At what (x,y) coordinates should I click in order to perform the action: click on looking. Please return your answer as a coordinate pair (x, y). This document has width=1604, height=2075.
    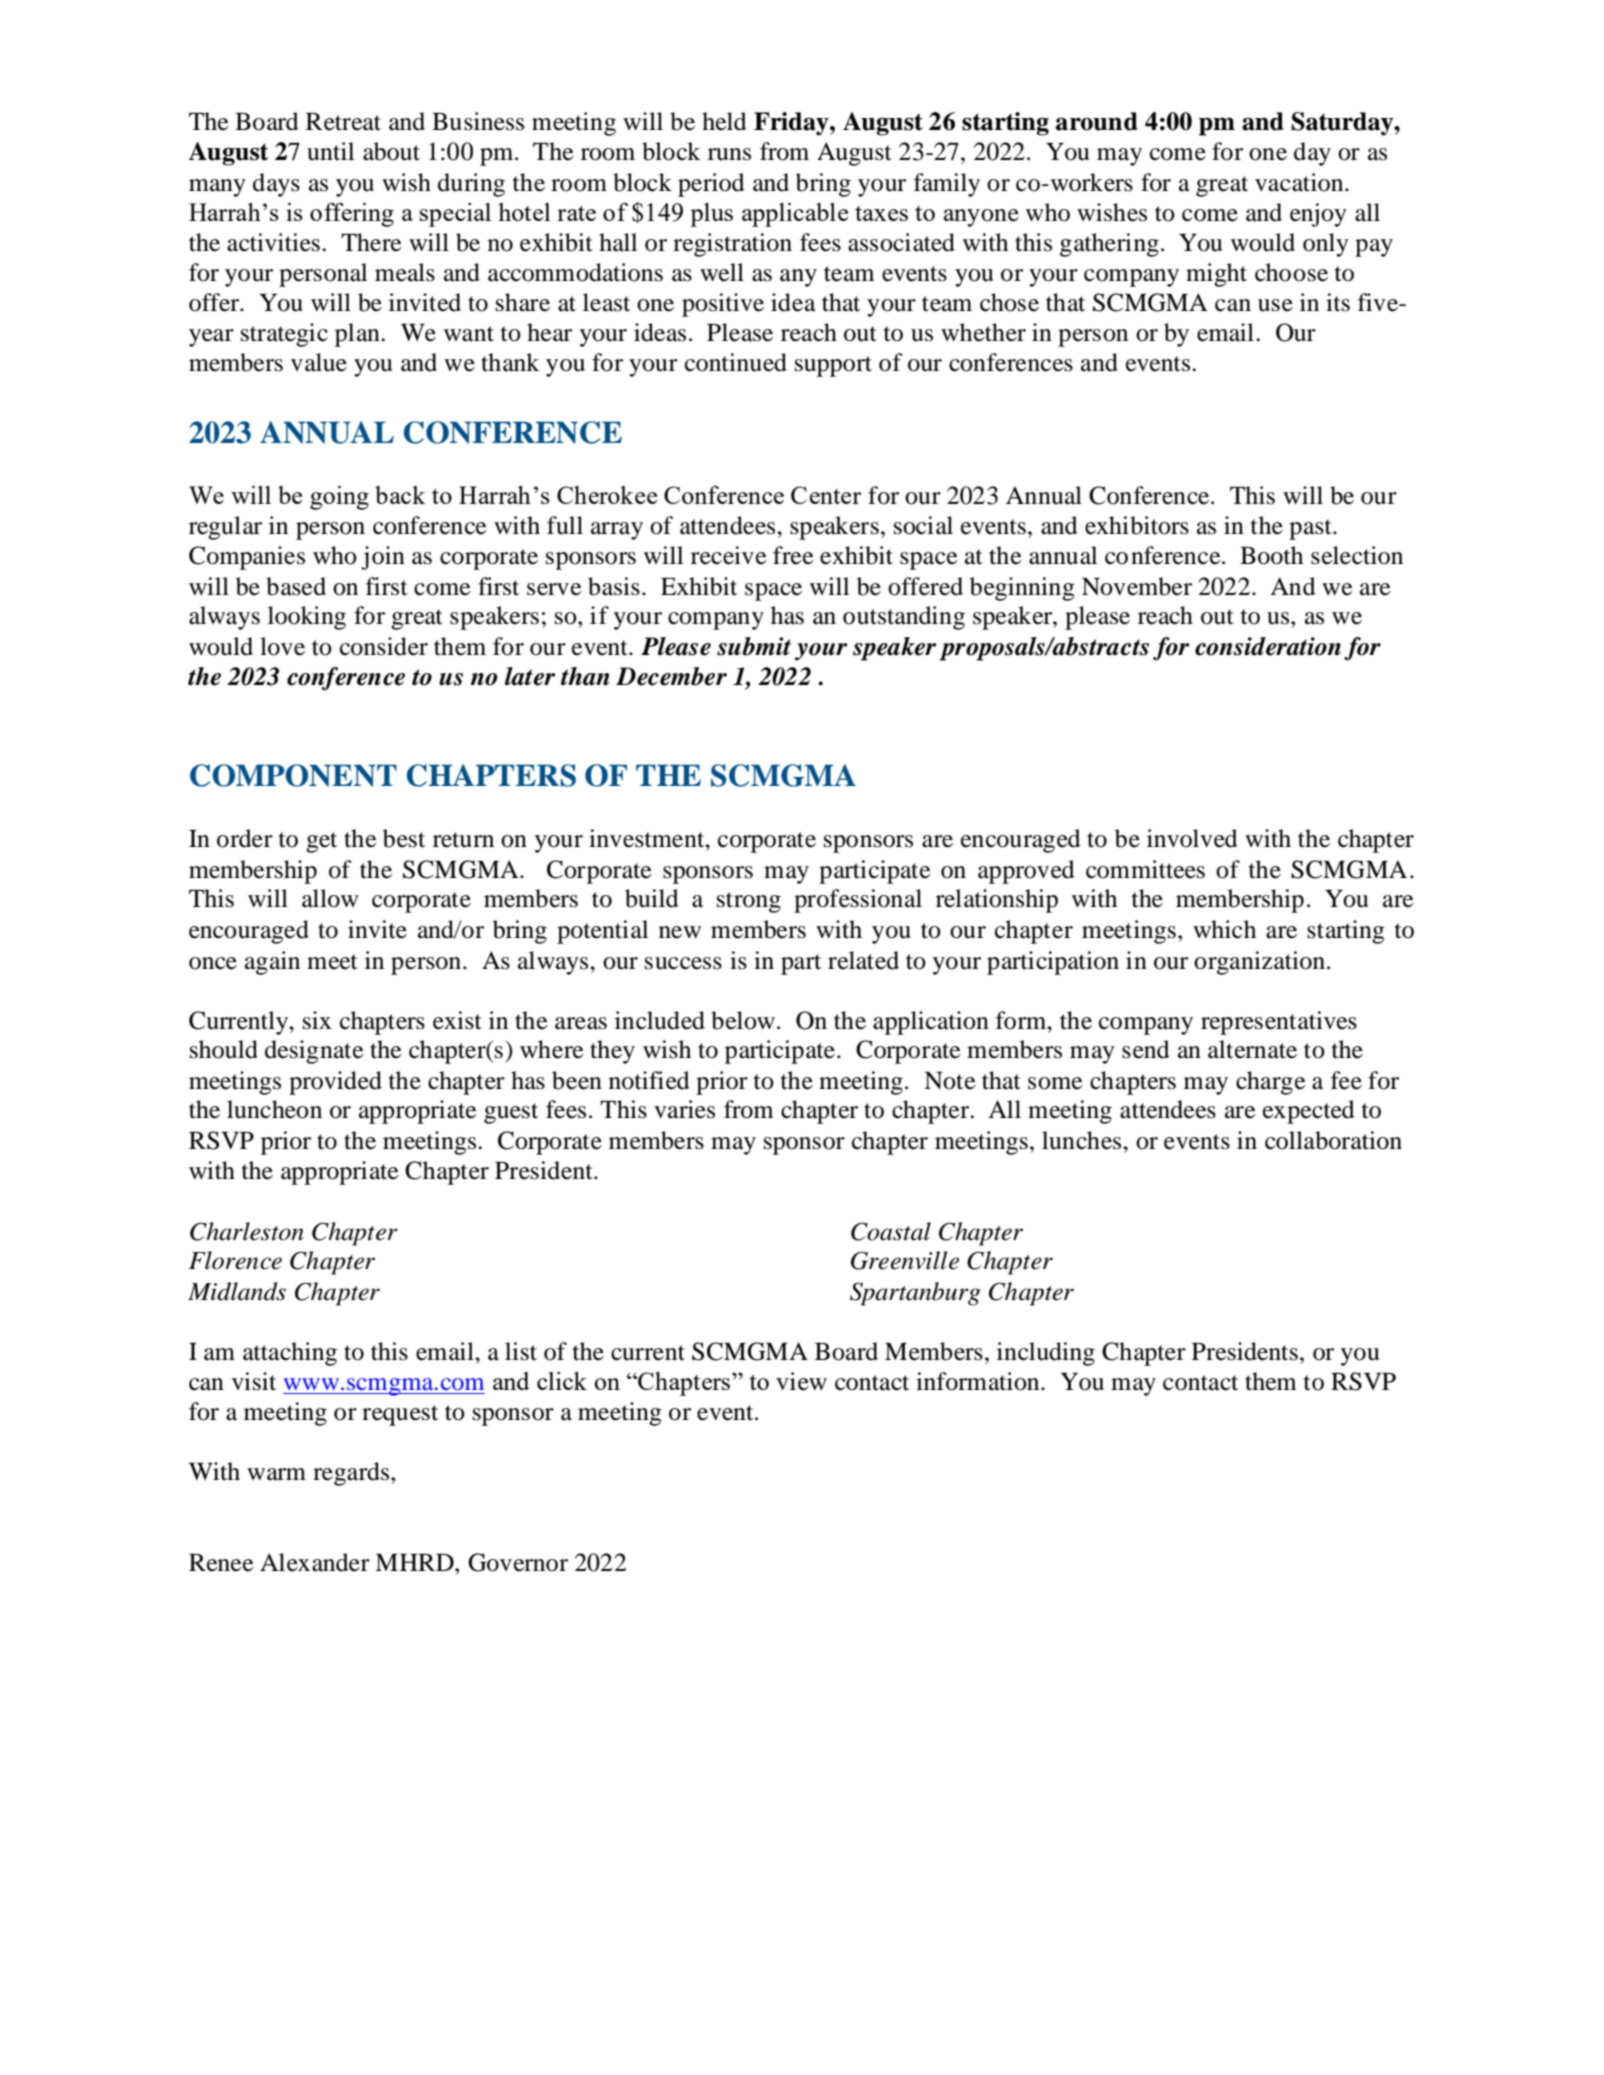
    Looking at the image, I should click on (307, 618).
